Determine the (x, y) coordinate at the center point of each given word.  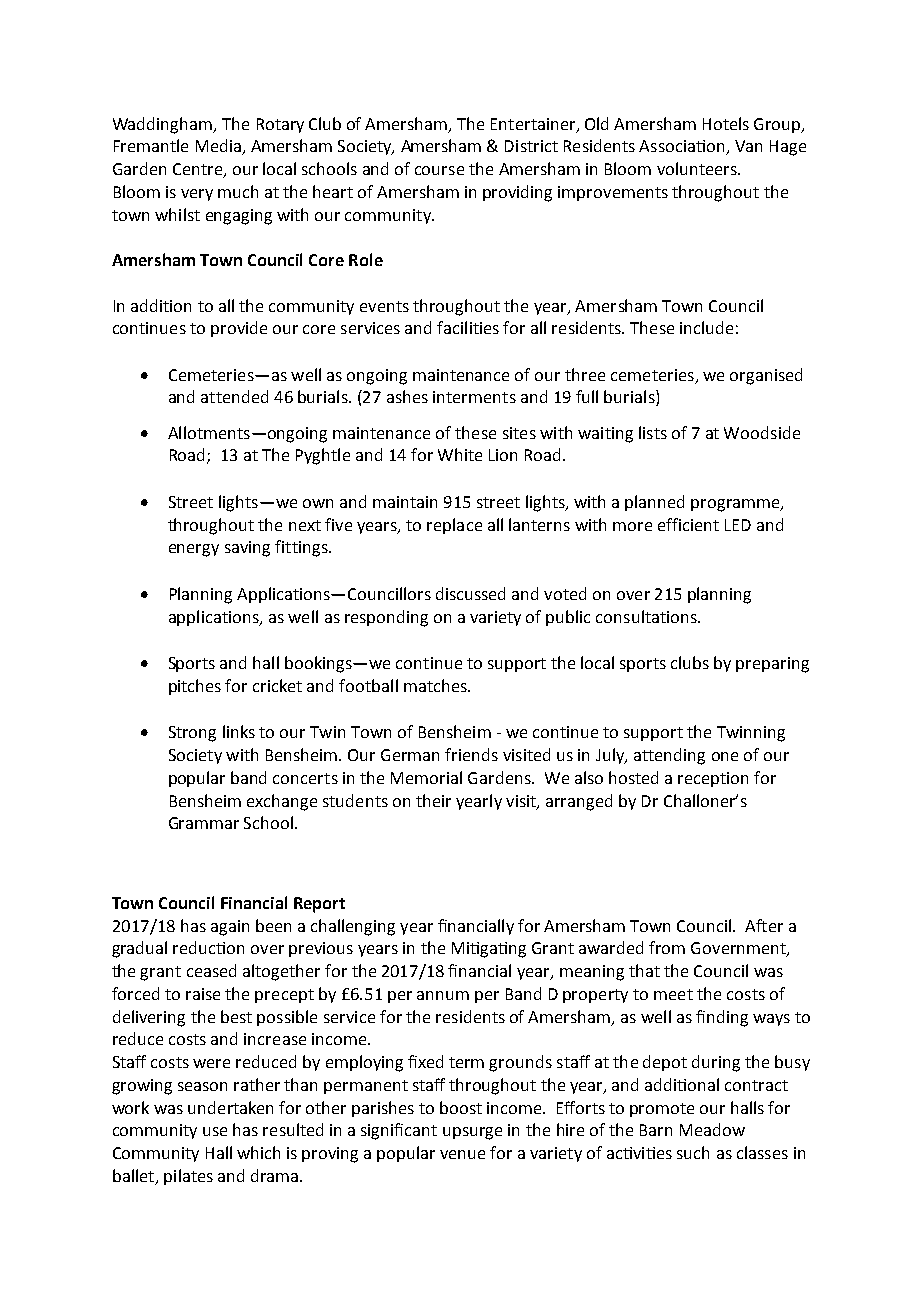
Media (219, 147)
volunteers (698, 168)
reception (713, 779)
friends (471, 754)
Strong (192, 734)
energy (194, 550)
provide (239, 329)
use (215, 1131)
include (706, 327)
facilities (468, 327)
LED (738, 525)
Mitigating (489, 950)
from (667, 947)
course (439, 170)
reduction (208, 947)
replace (454, 526)
